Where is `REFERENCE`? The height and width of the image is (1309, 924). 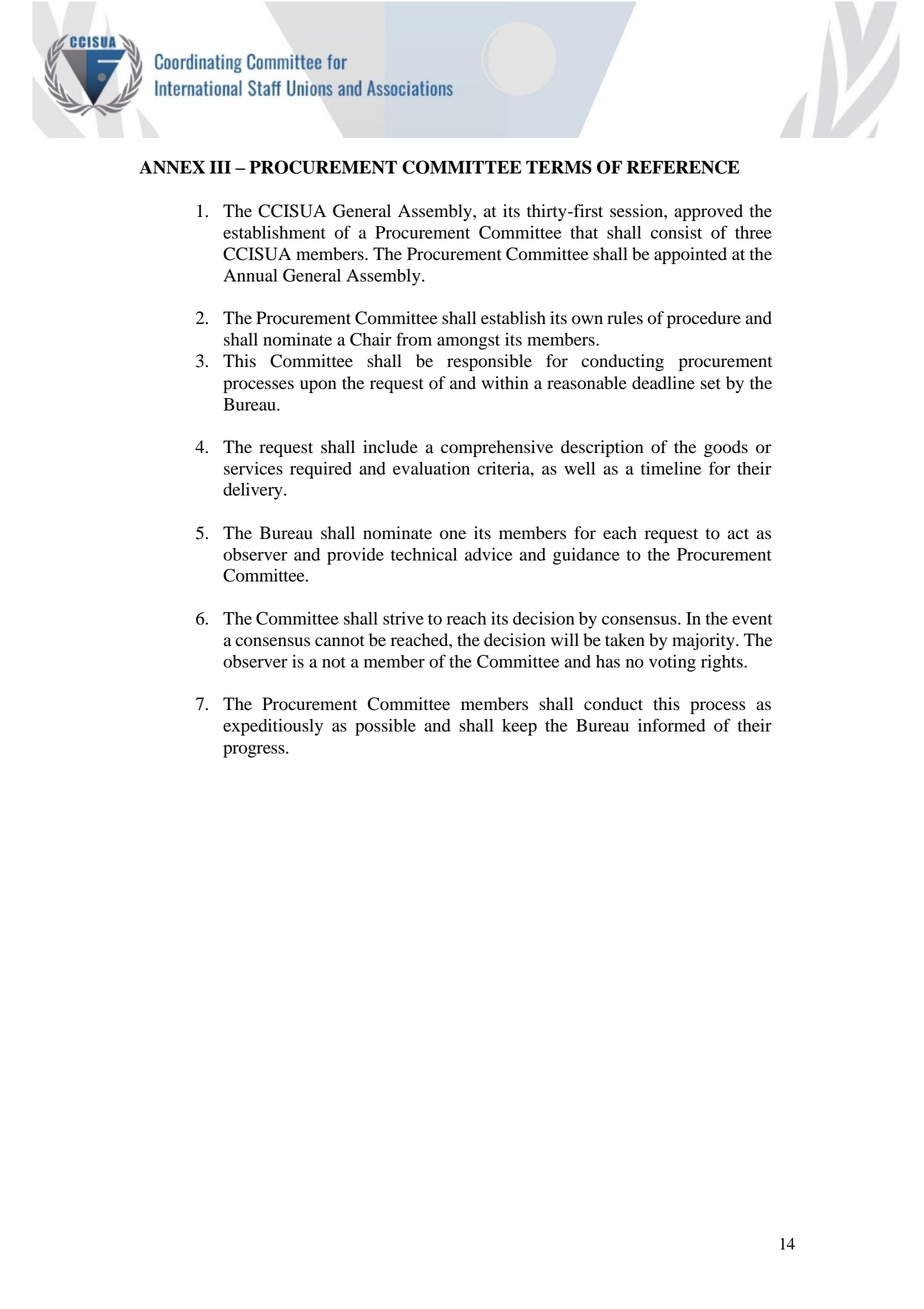 REFERENCE is located at coordinates (683, 167).
